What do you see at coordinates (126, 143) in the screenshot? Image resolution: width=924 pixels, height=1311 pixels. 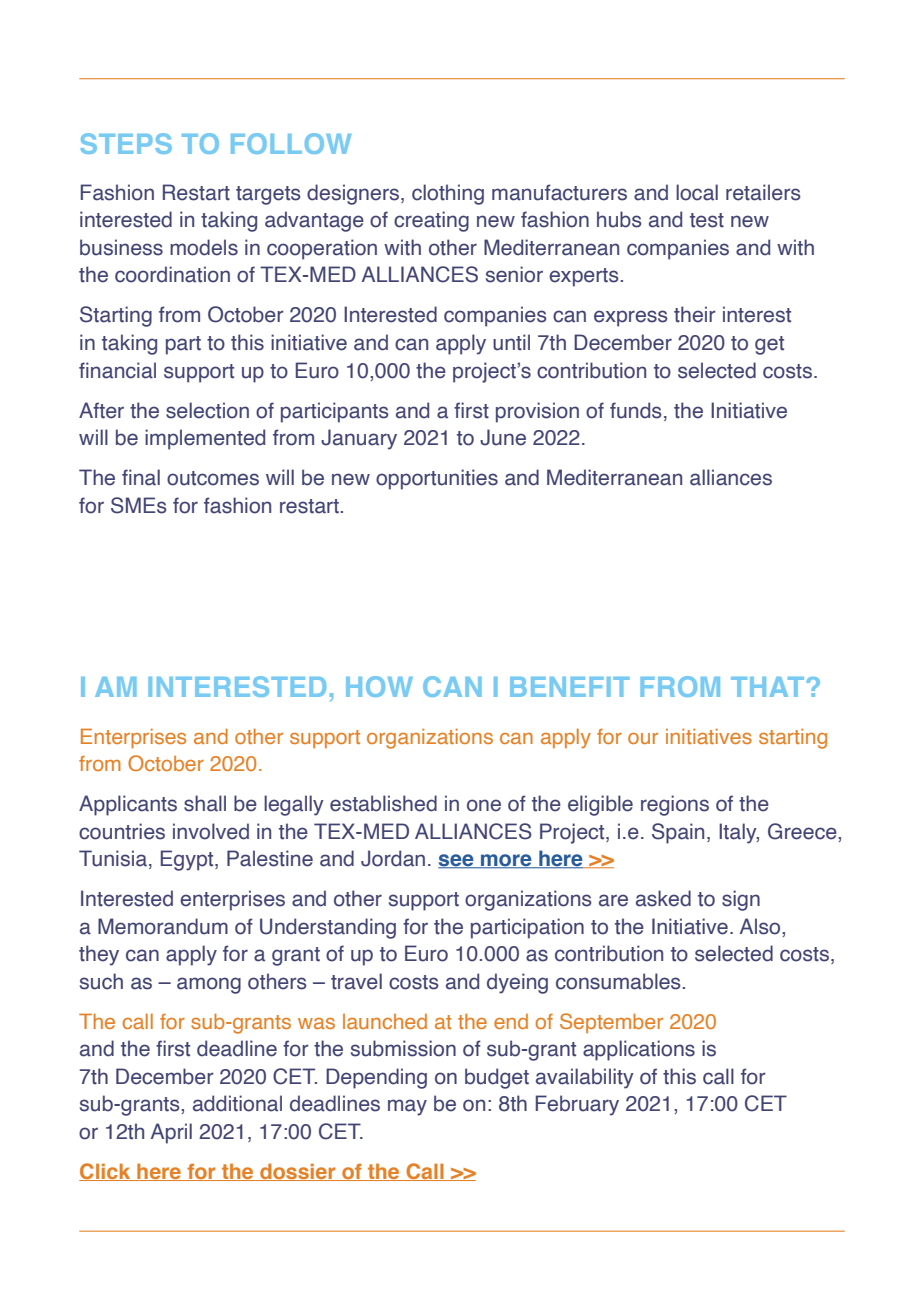 I see `STEPS` at bounding box center [126, 143].
